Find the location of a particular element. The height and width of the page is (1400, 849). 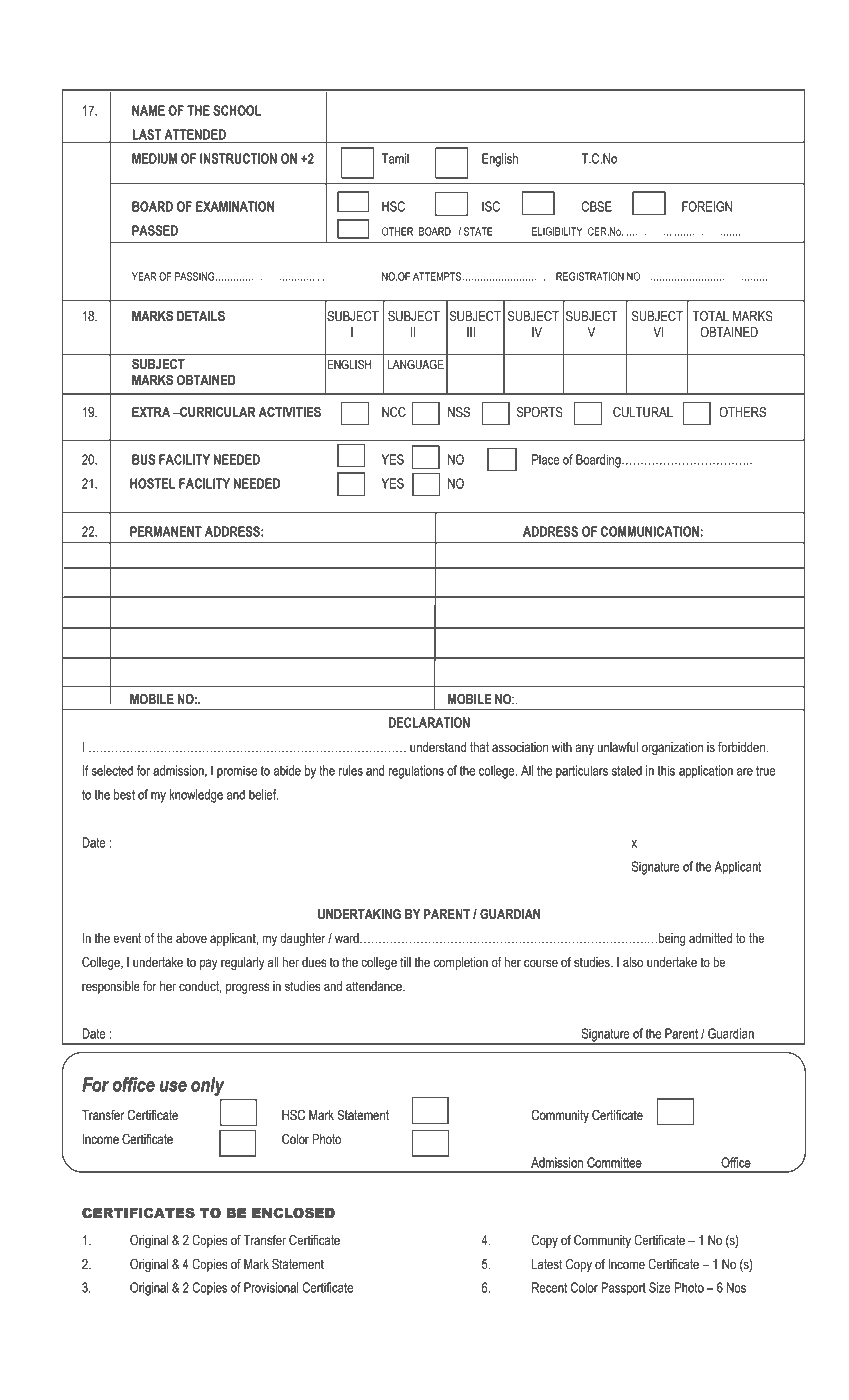

UNDERTAKING is located at coordinates (359, 914).
